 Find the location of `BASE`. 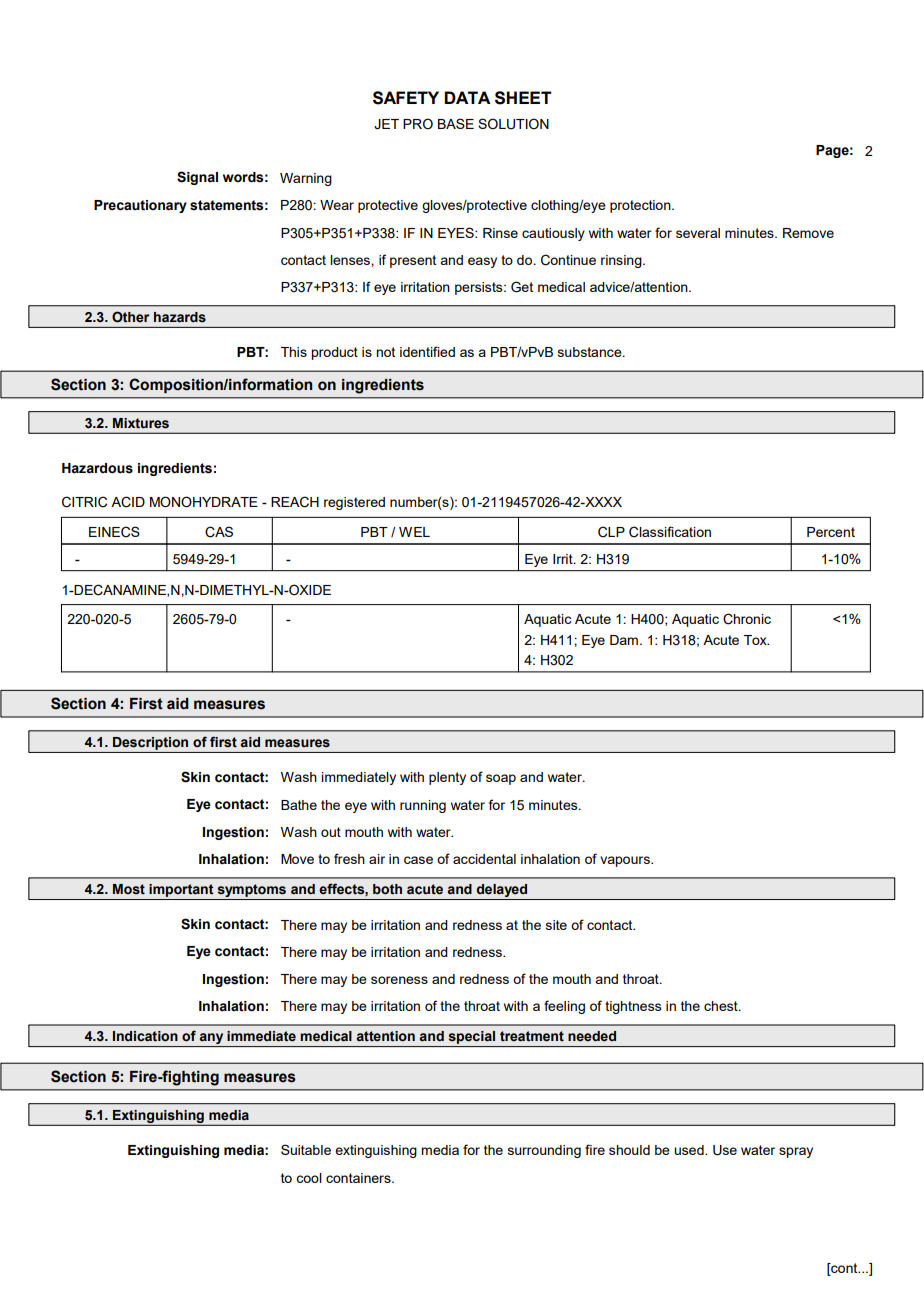

BASE is located at coordinates (456, 123).
